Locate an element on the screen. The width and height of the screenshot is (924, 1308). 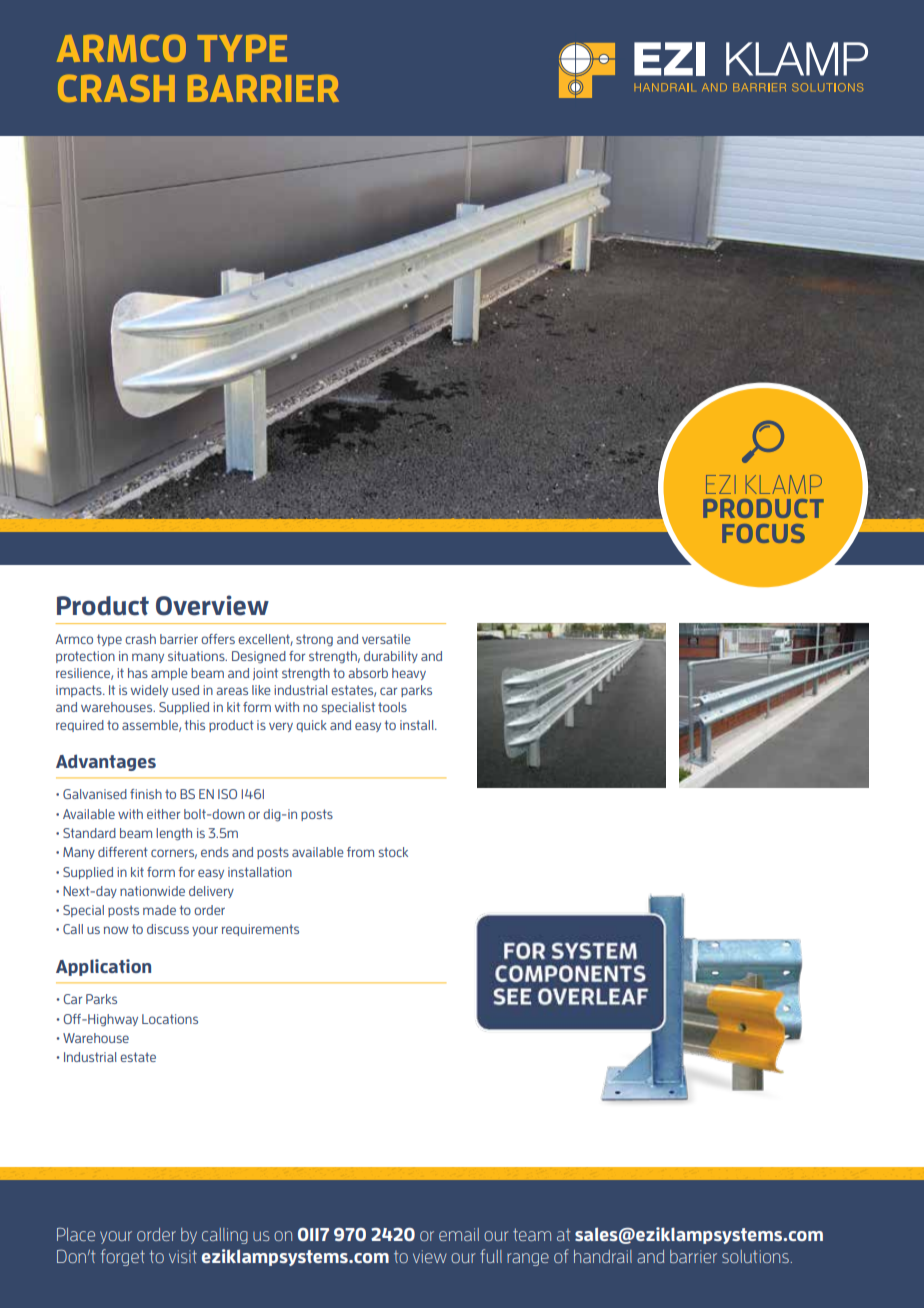
FOCUS is located at coordinates (763, 533).
